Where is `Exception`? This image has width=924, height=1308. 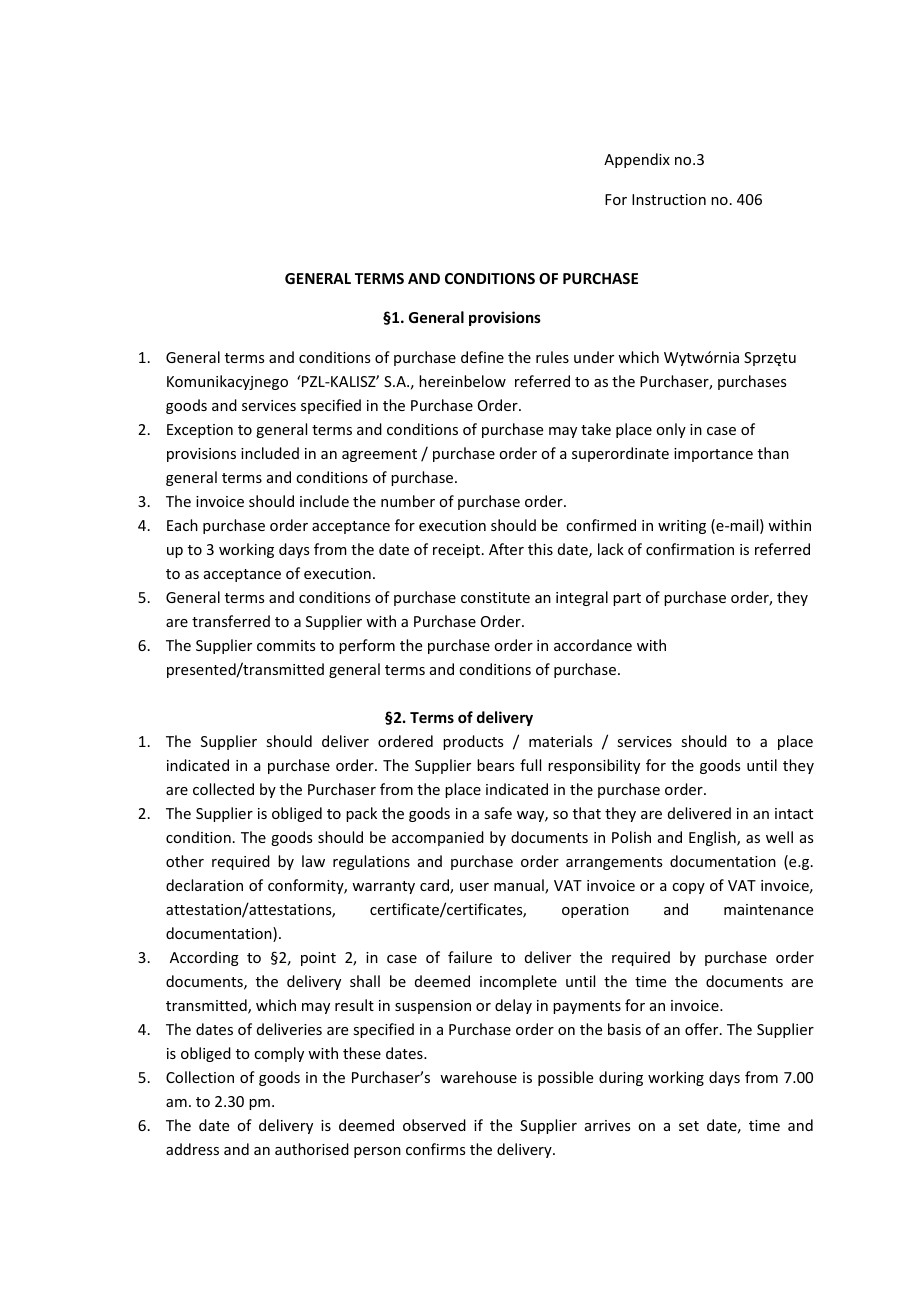 Exception is located at coordinates (200, 431).
